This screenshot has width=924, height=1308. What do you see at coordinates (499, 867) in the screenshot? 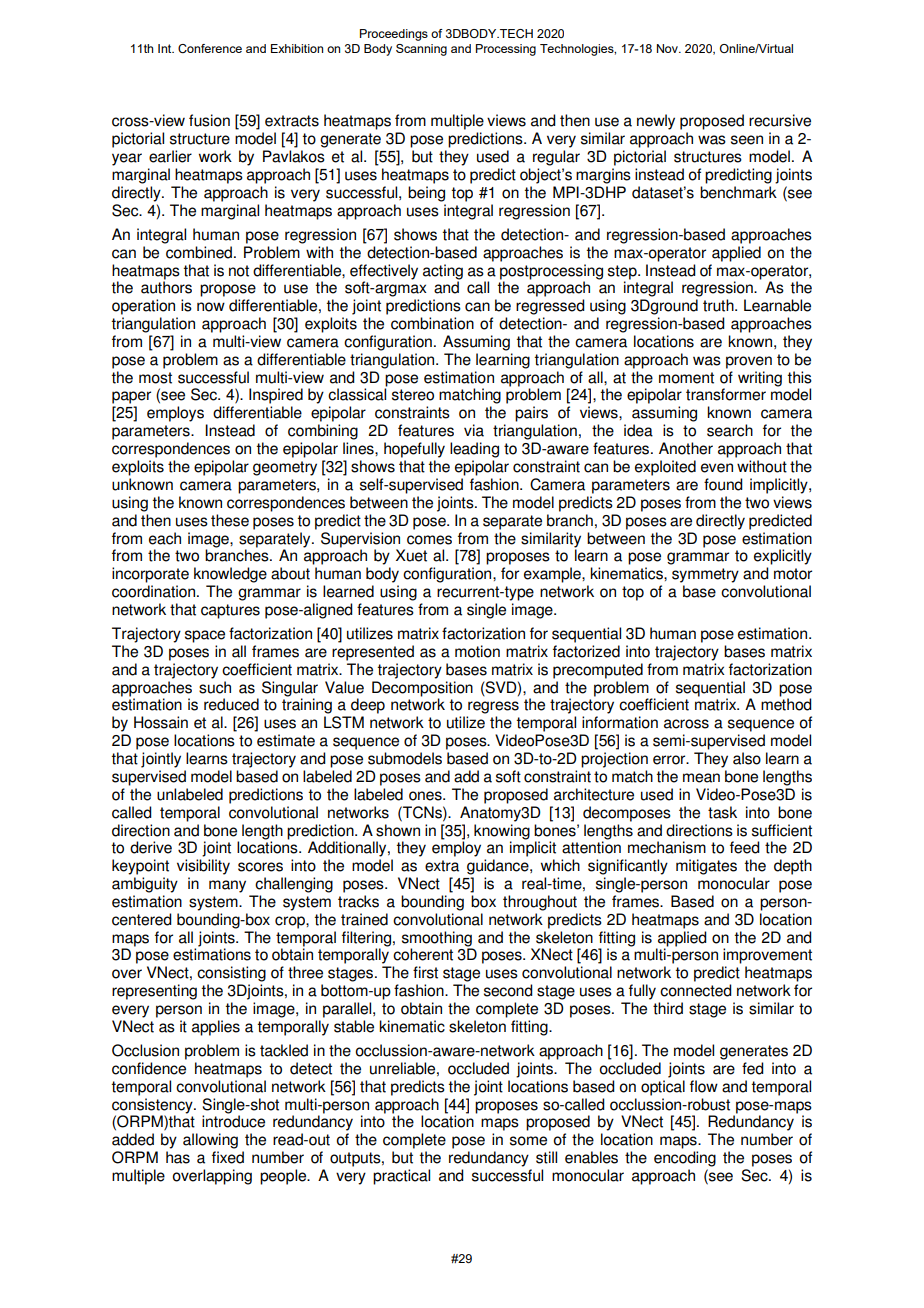
I see `guidance` at bounding box center [499, 867].
